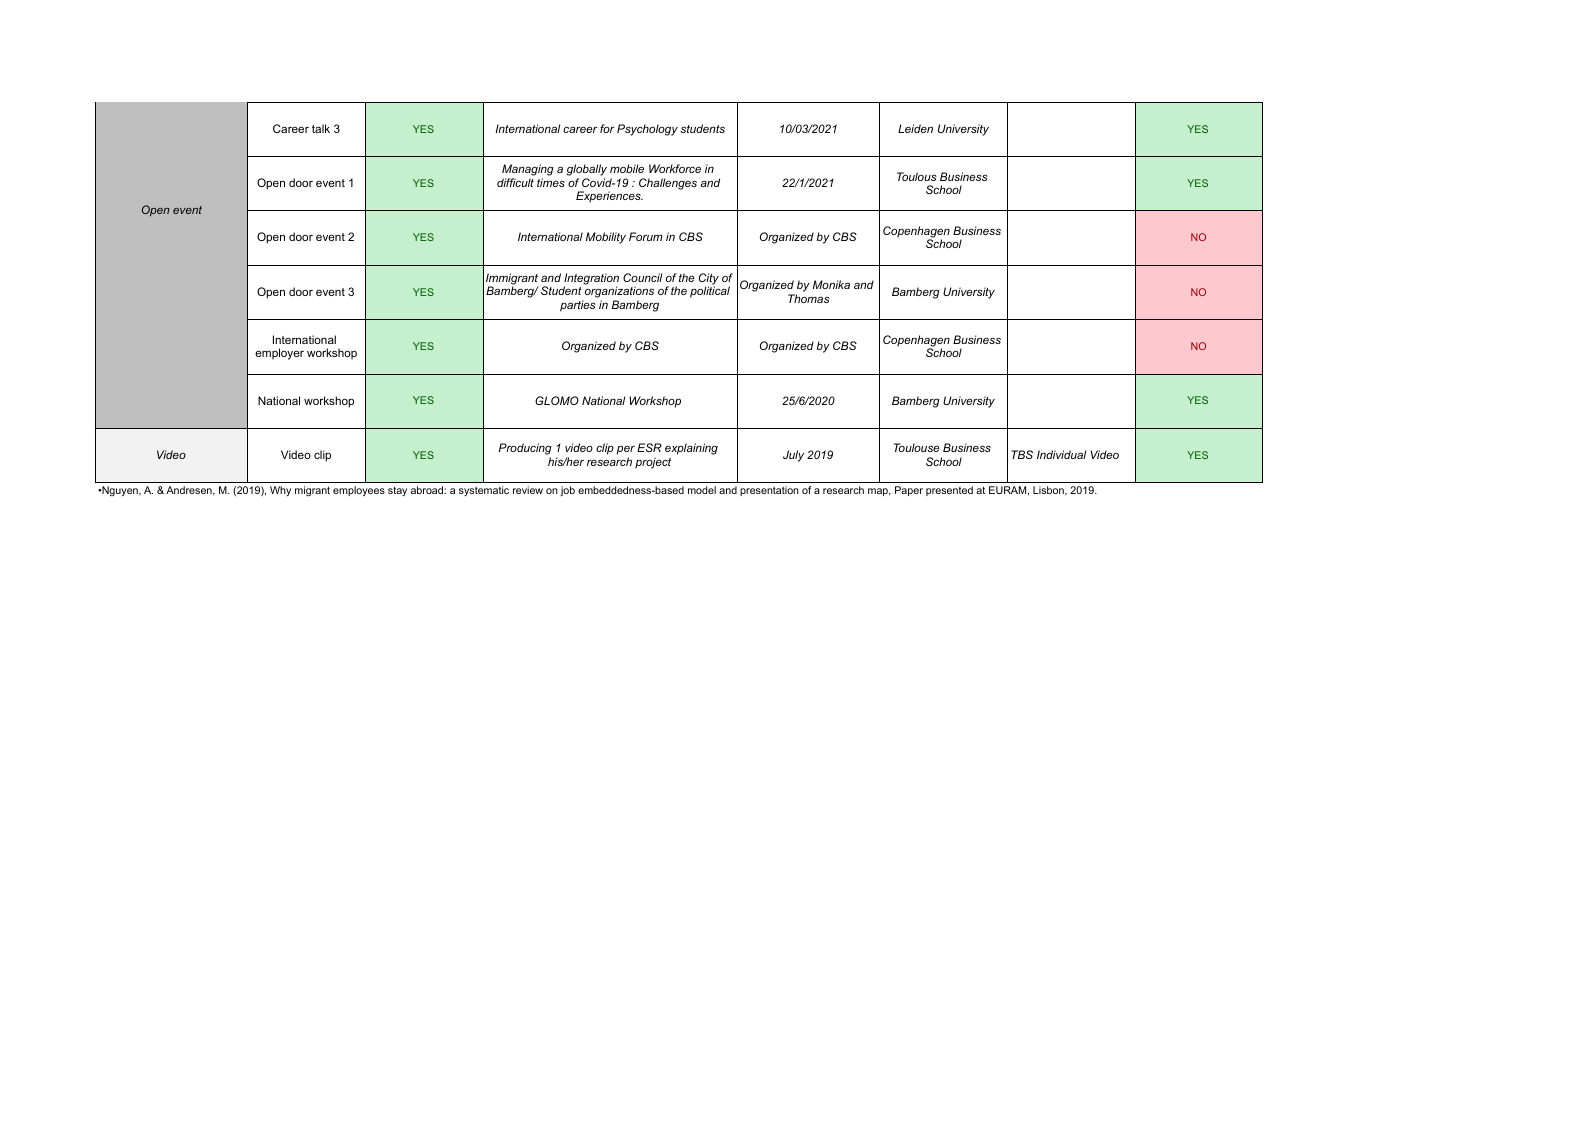 Image resolution: width=1596 pixels, height=1128 pixels. I want to click on TBS, so click(1022, 454).
